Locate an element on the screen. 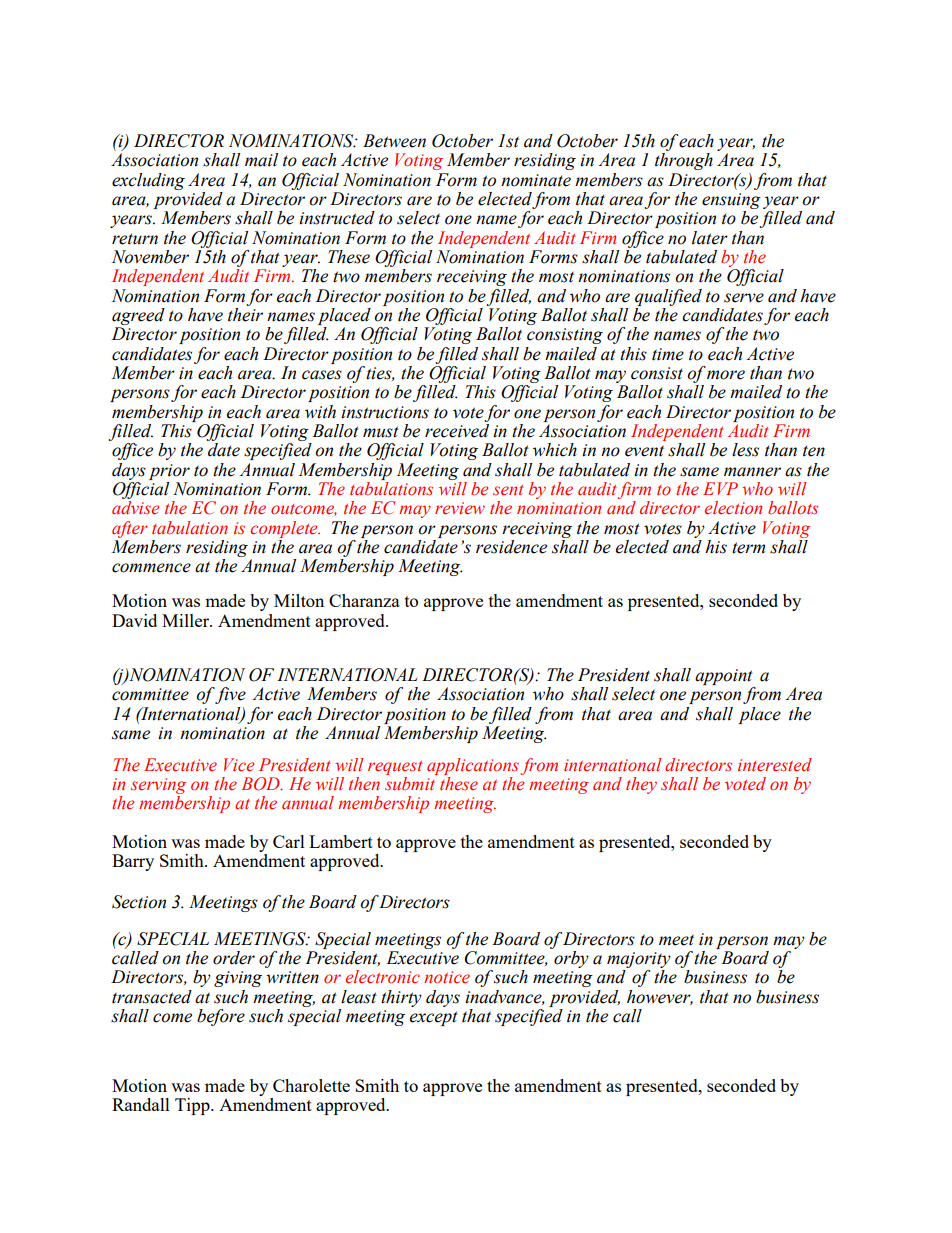 This screenshot has height=1233, width=952. EVP is located at coordinates (720, 488).
